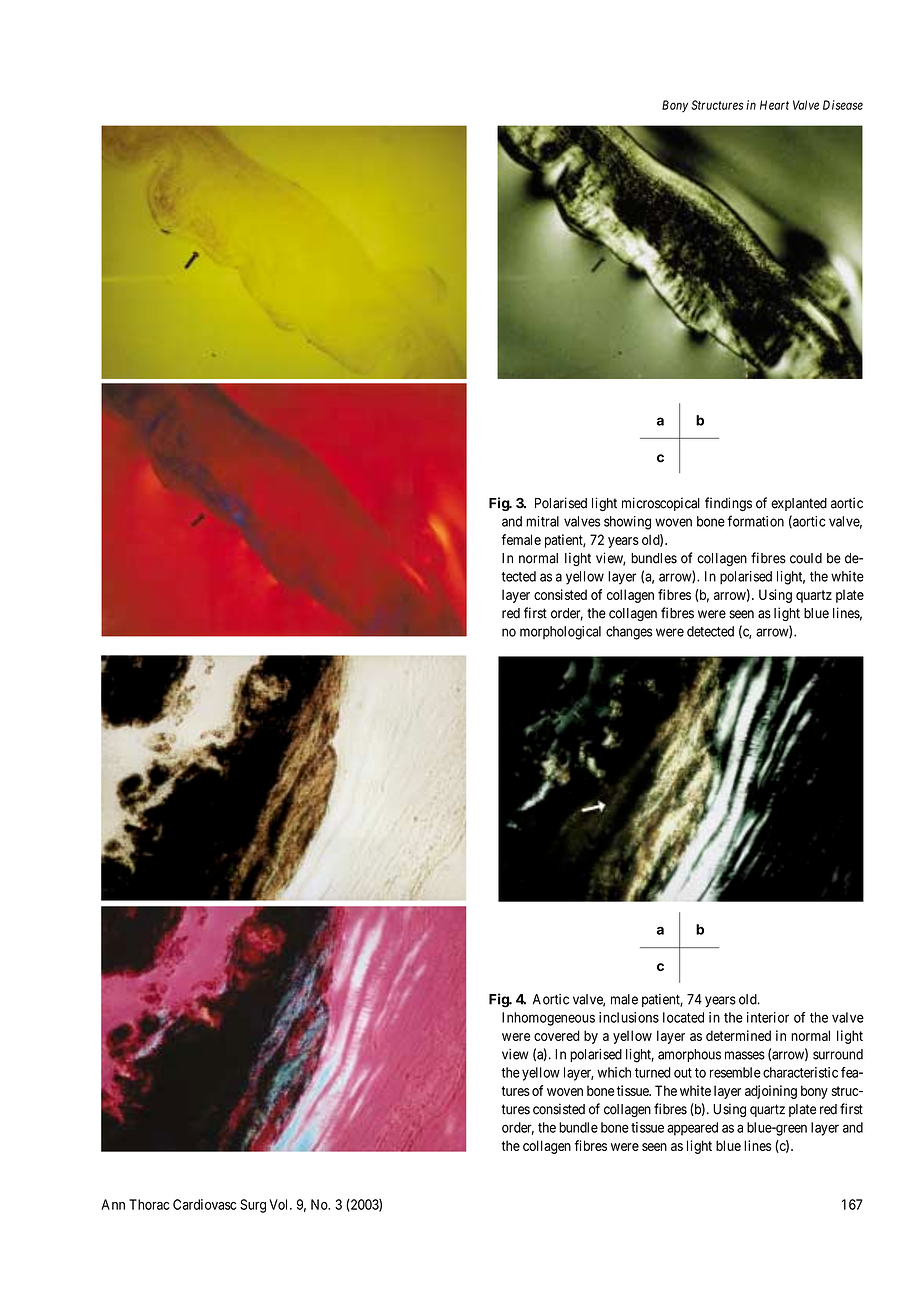  I want to click on Inhomogeneous, so click(548, 1019).
